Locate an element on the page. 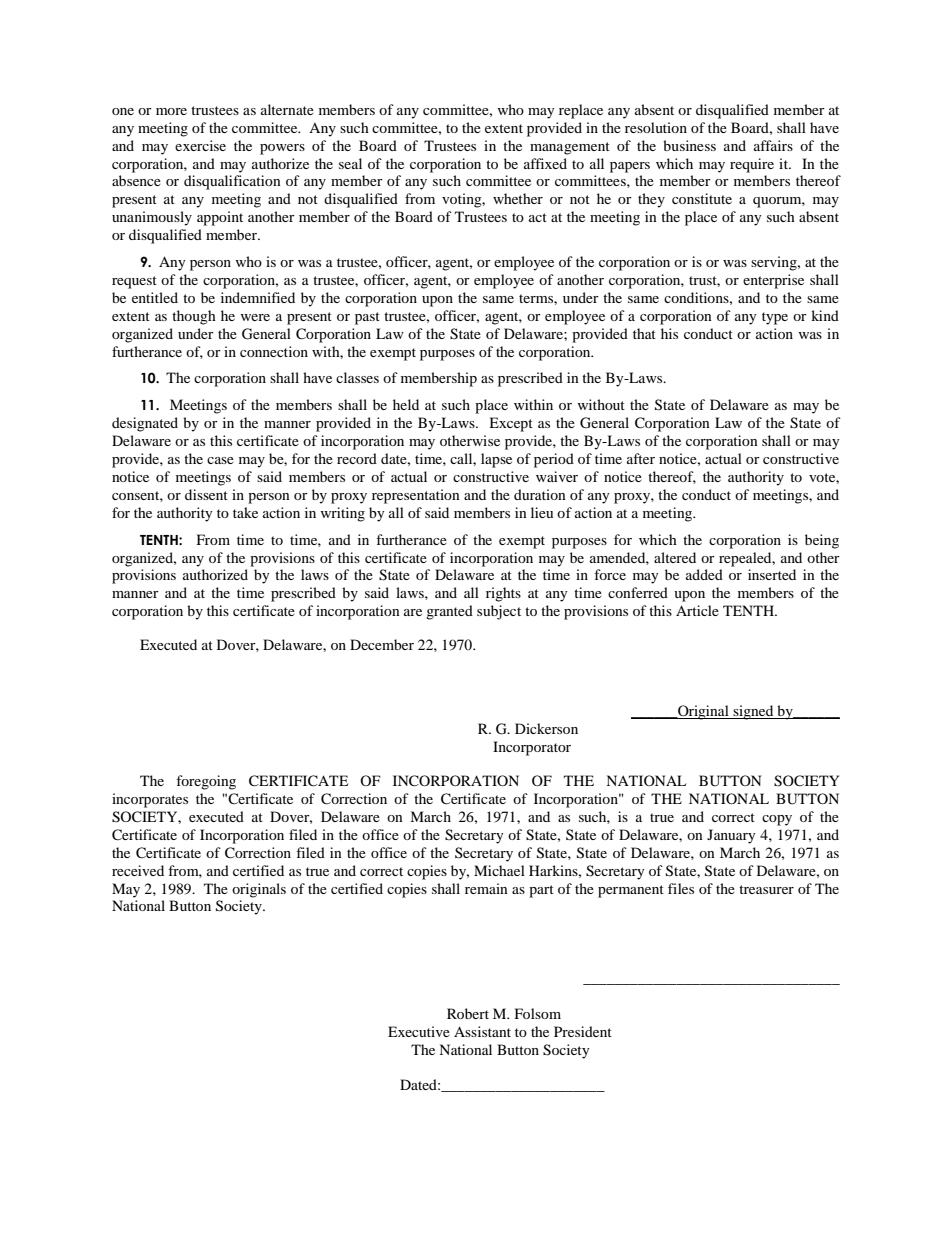 This document has width=952, height=1233. exercise is located at coordinates (200, 145).
